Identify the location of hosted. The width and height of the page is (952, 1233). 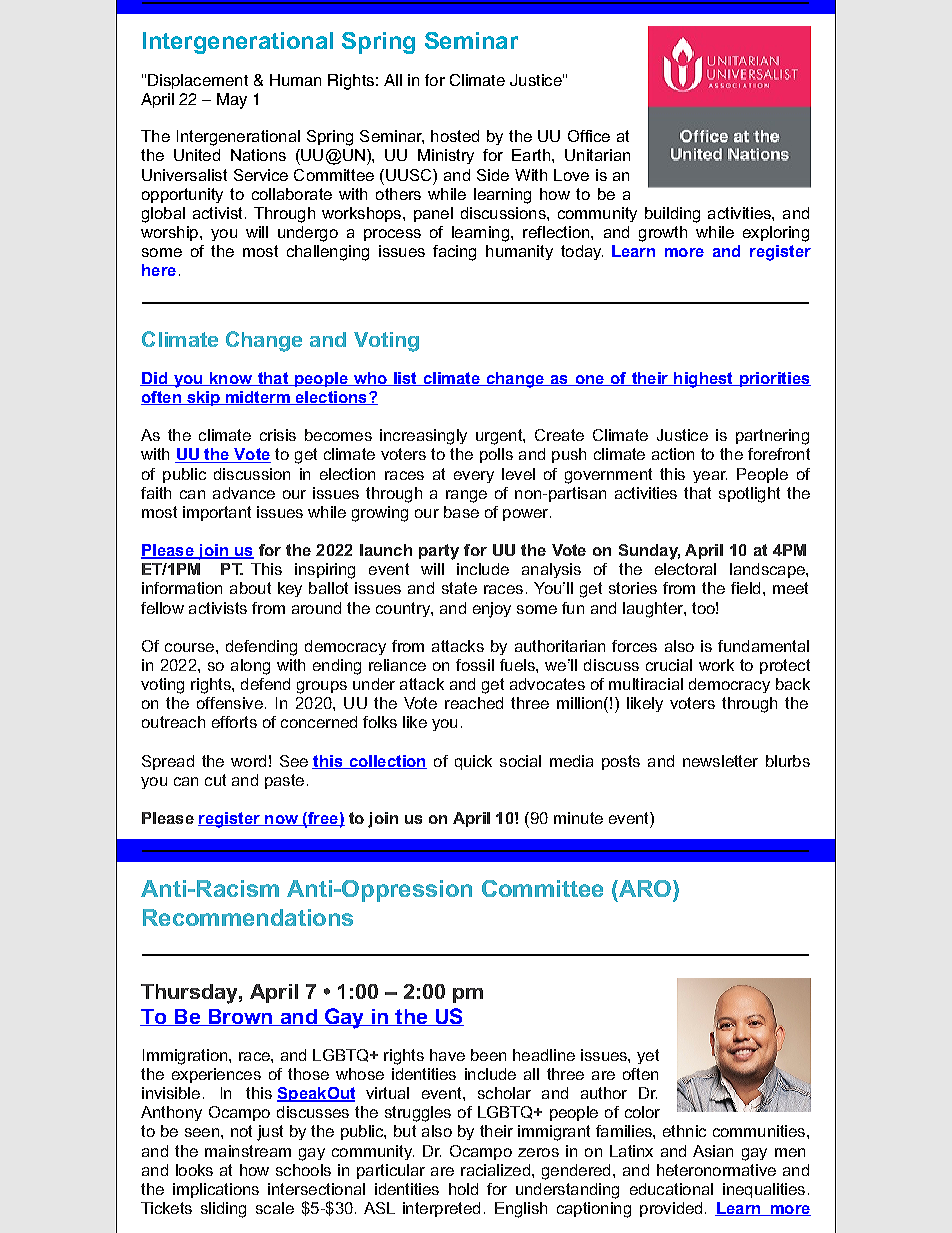
(455, 136).
